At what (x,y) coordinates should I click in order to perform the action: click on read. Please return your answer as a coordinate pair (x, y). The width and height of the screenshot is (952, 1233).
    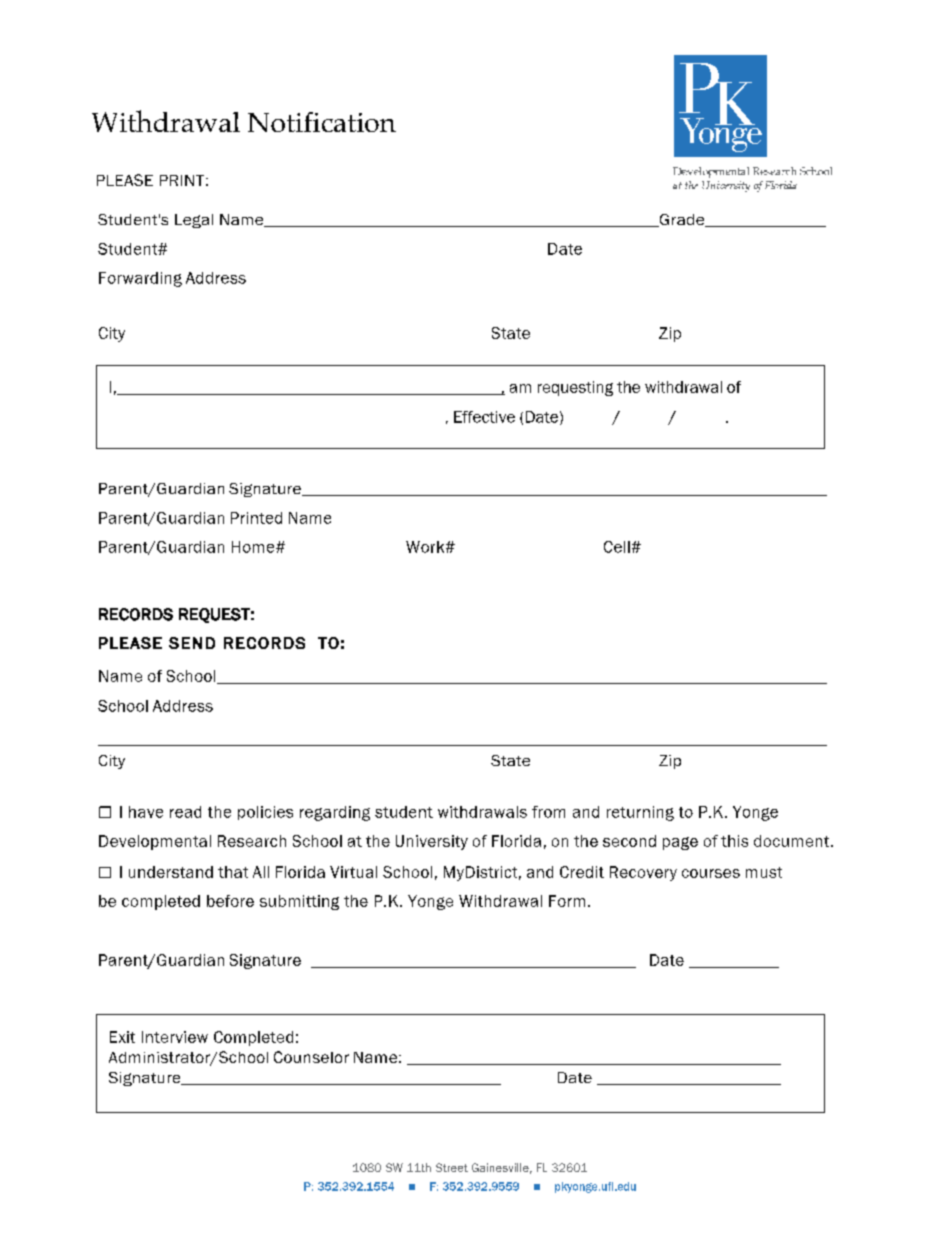
    Looking at the image, I should click on (185, 812).
